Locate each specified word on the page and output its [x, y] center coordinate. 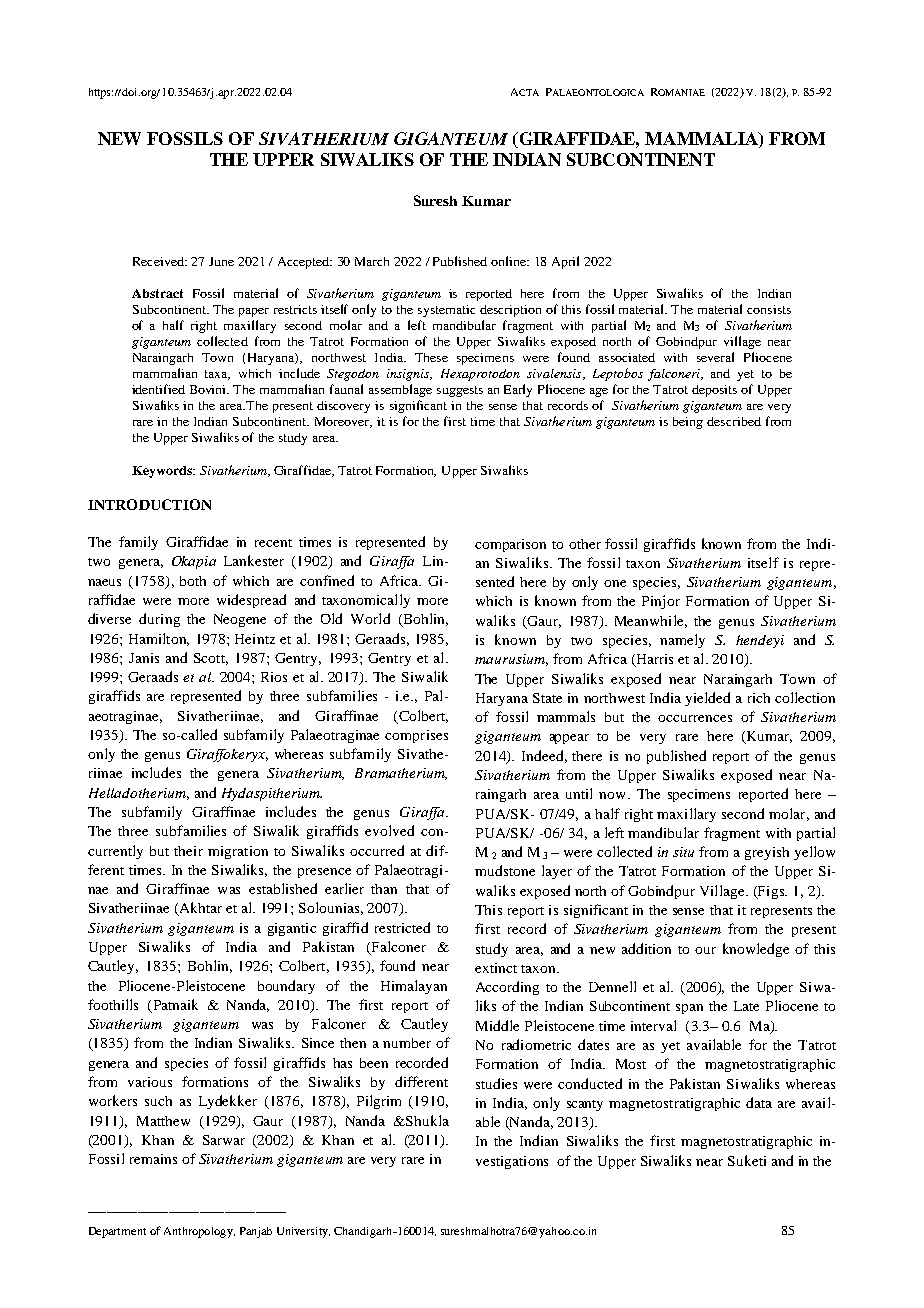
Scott [211, 659]
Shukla [426, 1120]
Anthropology [199, 1232]
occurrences [695, 718]
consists [769, 309]
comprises [416, 736]
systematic [446, 311]
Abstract [157, 293]
